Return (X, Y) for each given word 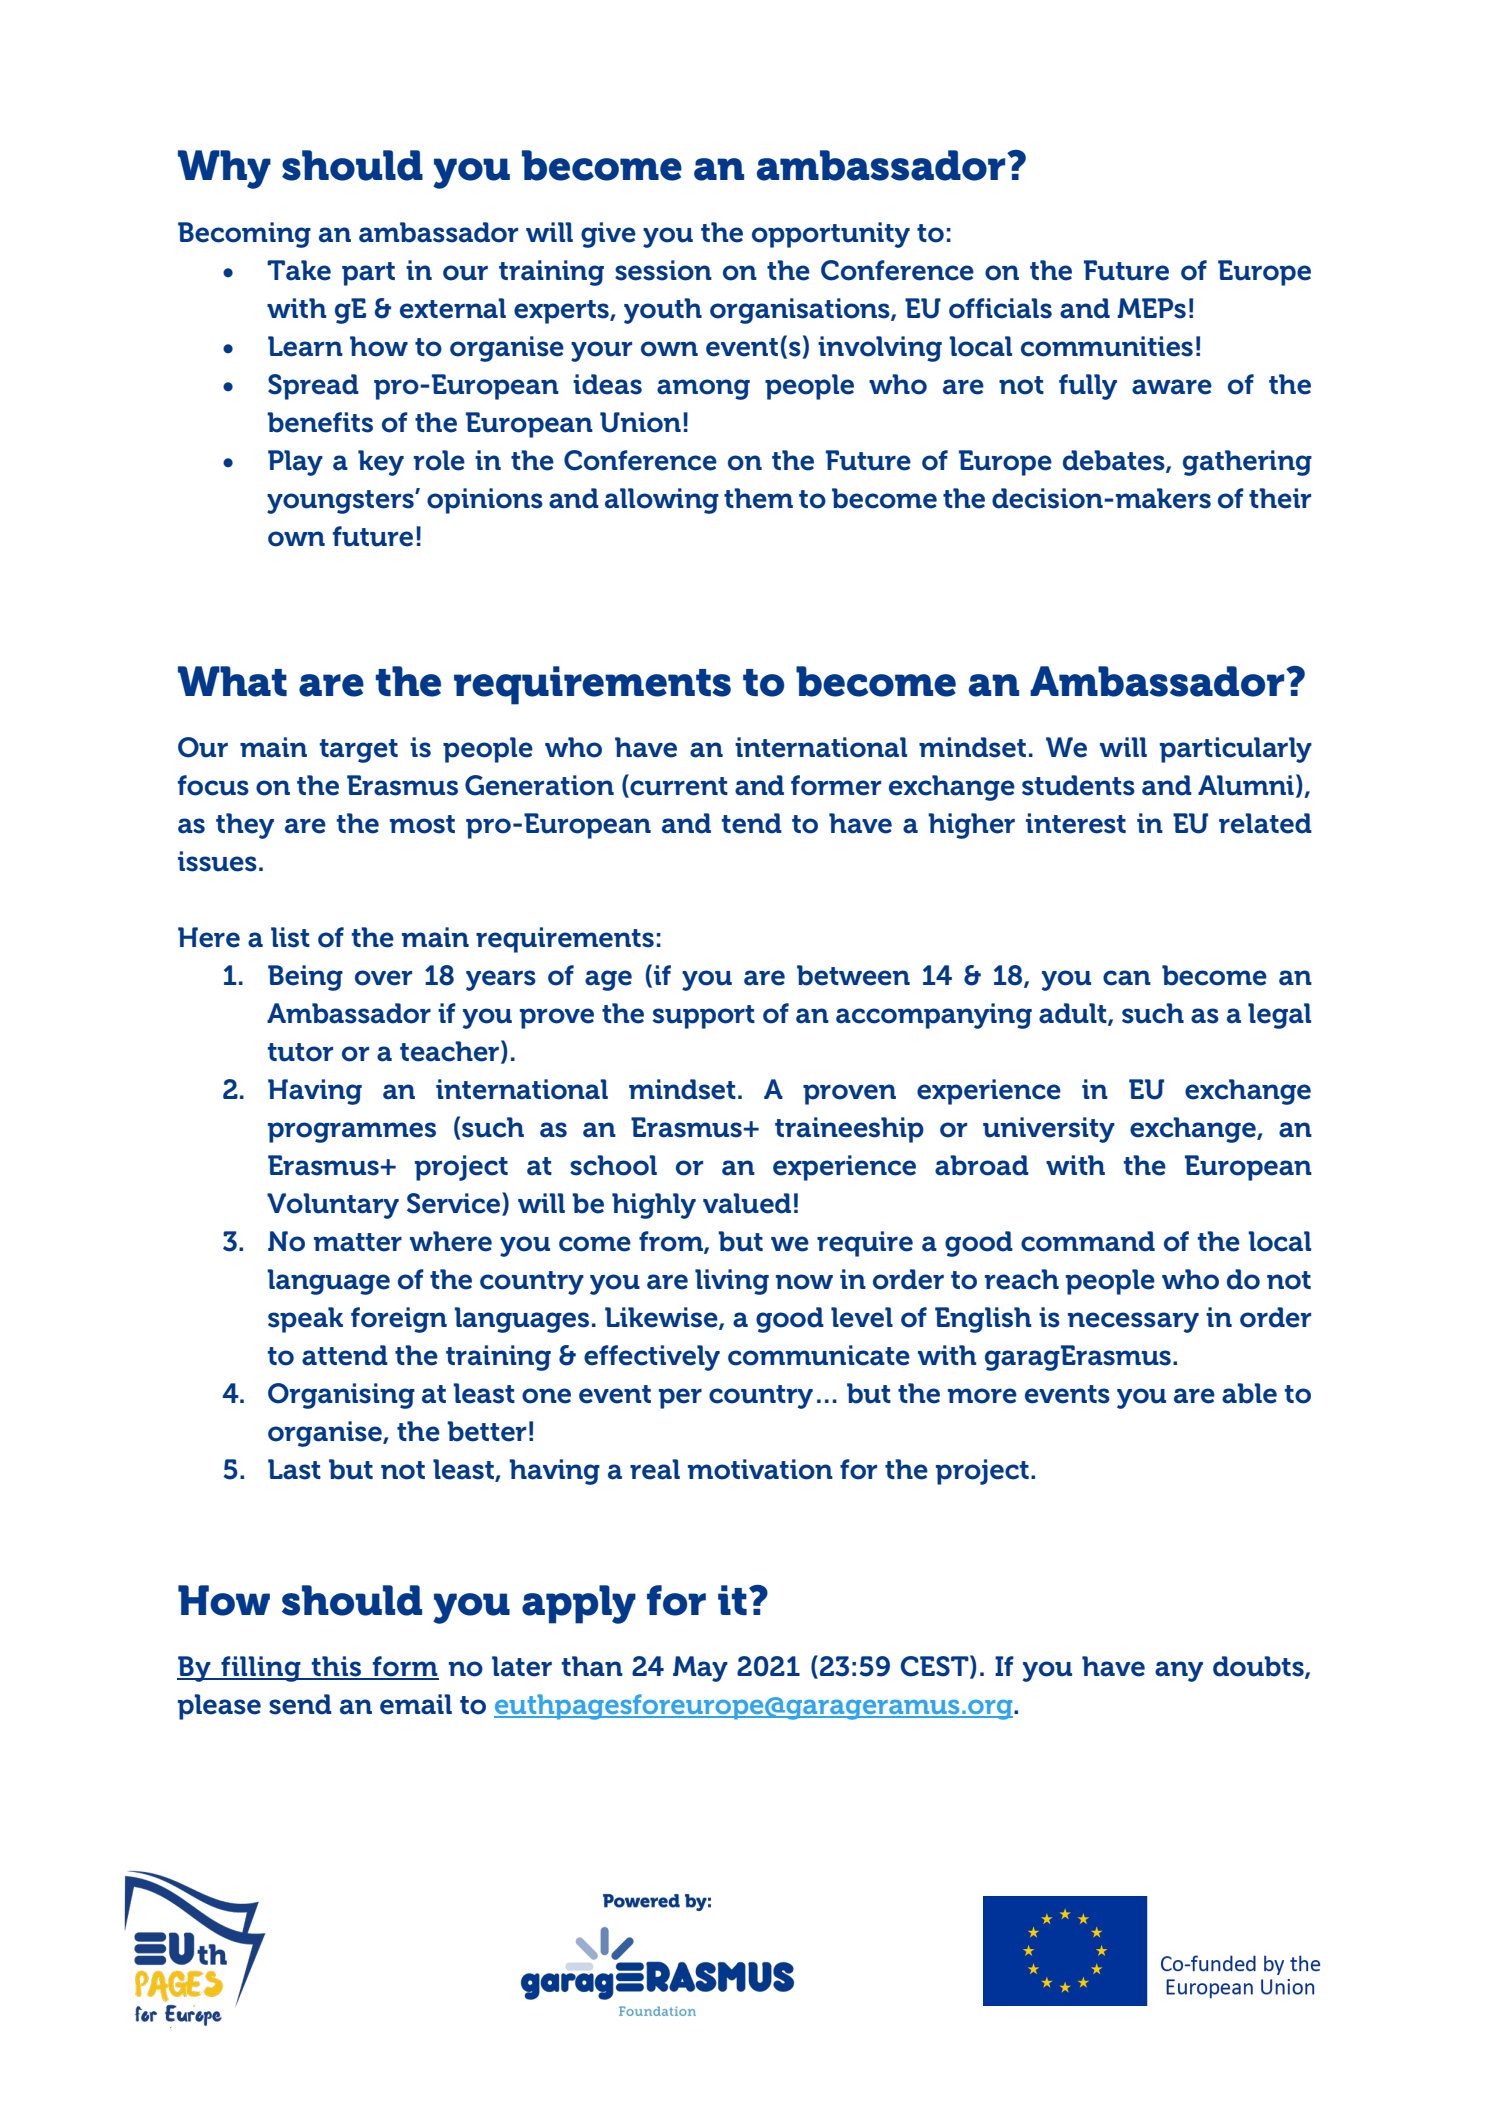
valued (747, 1203)
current (678, 786)
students (1078, 785)
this (336, 1667)
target (359, 751)
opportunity (831, 235)
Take (299, 270)
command (1088, 1241)
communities (1107, 346)
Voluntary (333, 1206)
